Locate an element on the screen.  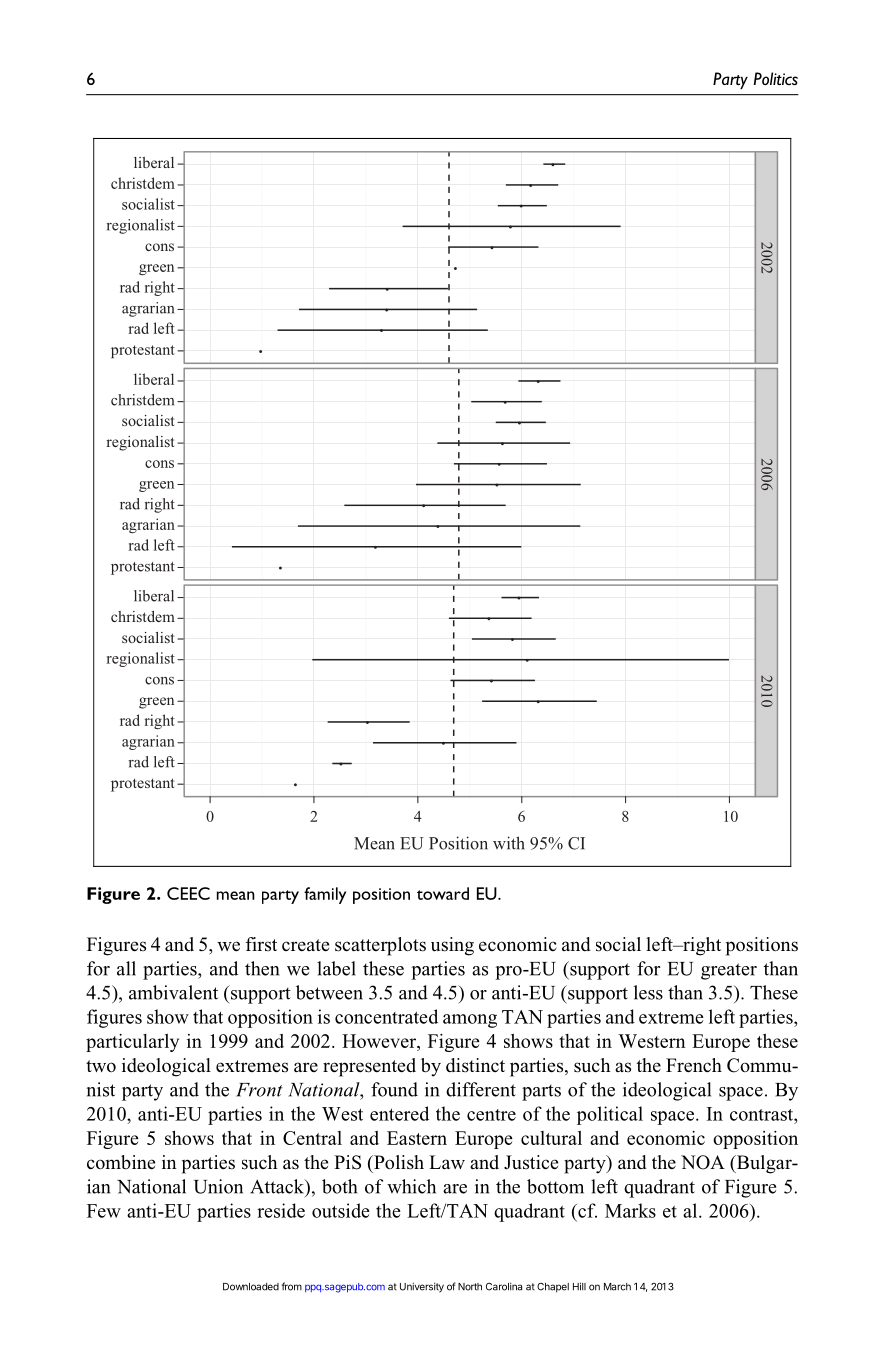
Politics is located at coordinates (775, 78).
